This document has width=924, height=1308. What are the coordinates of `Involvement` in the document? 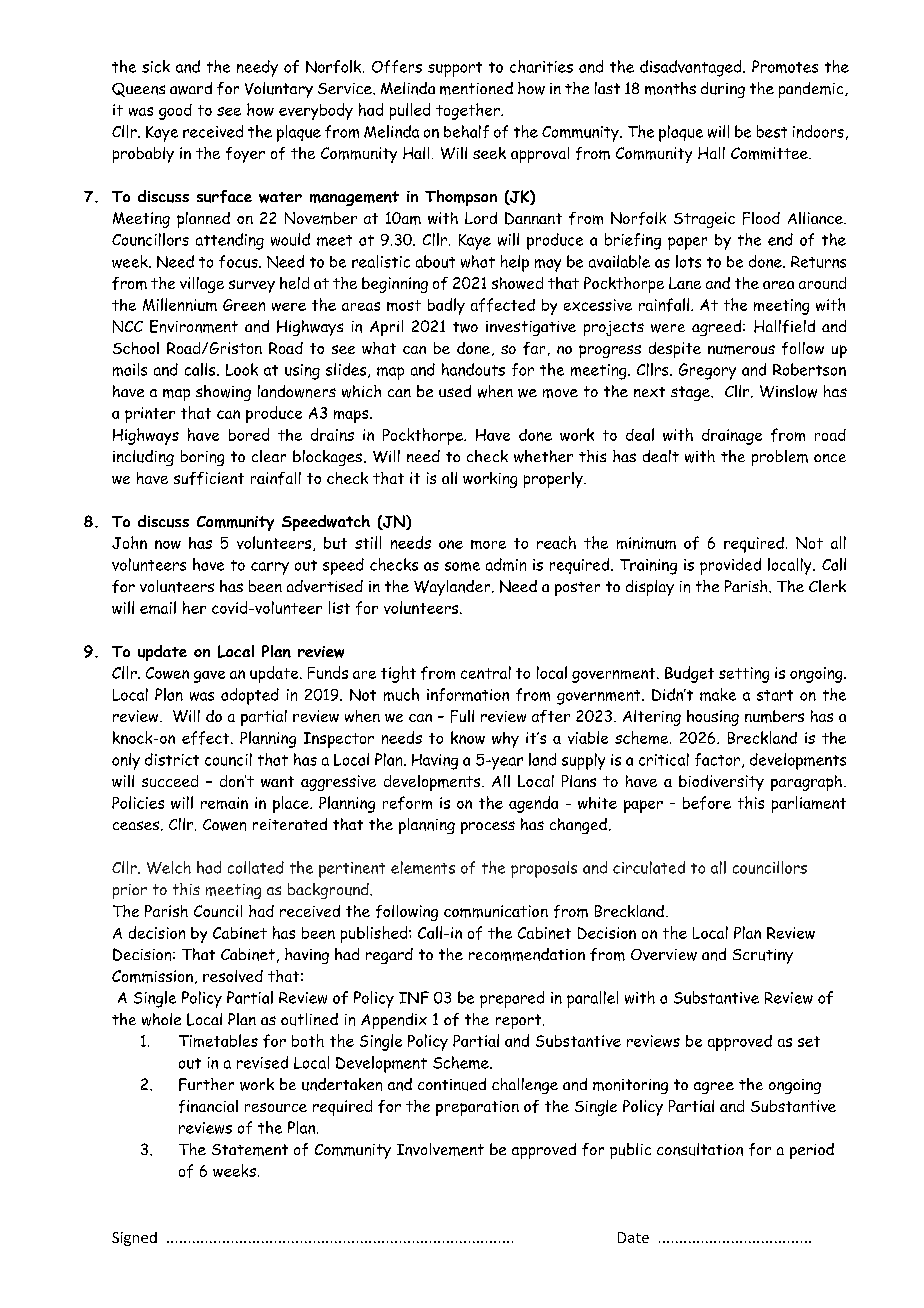 It's located at (440, 1149).
